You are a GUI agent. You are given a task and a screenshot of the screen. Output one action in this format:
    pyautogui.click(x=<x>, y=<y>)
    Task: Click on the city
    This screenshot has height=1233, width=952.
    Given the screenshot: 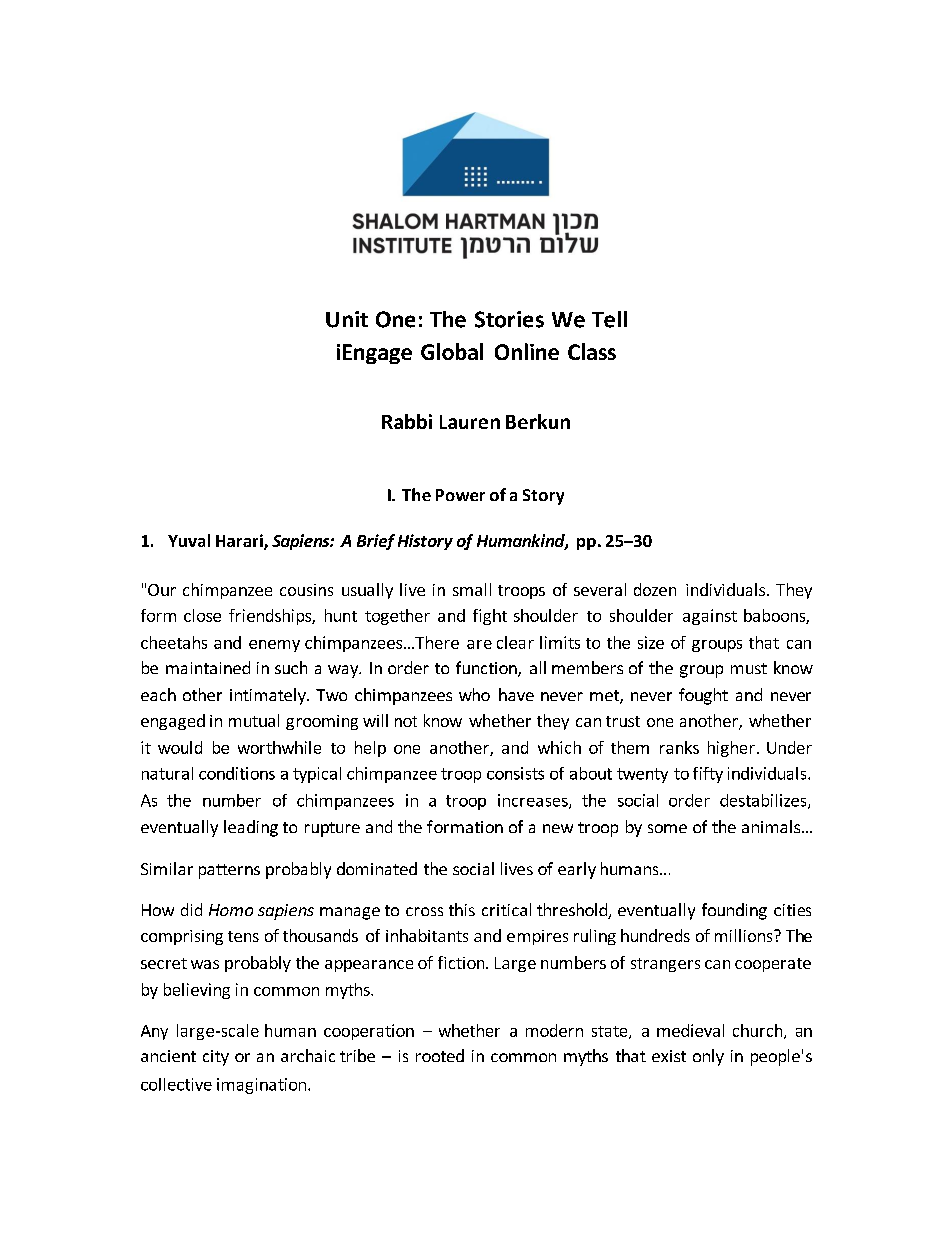 What is the action you would take?
    pyautogui.click(x=216, y=1058)
